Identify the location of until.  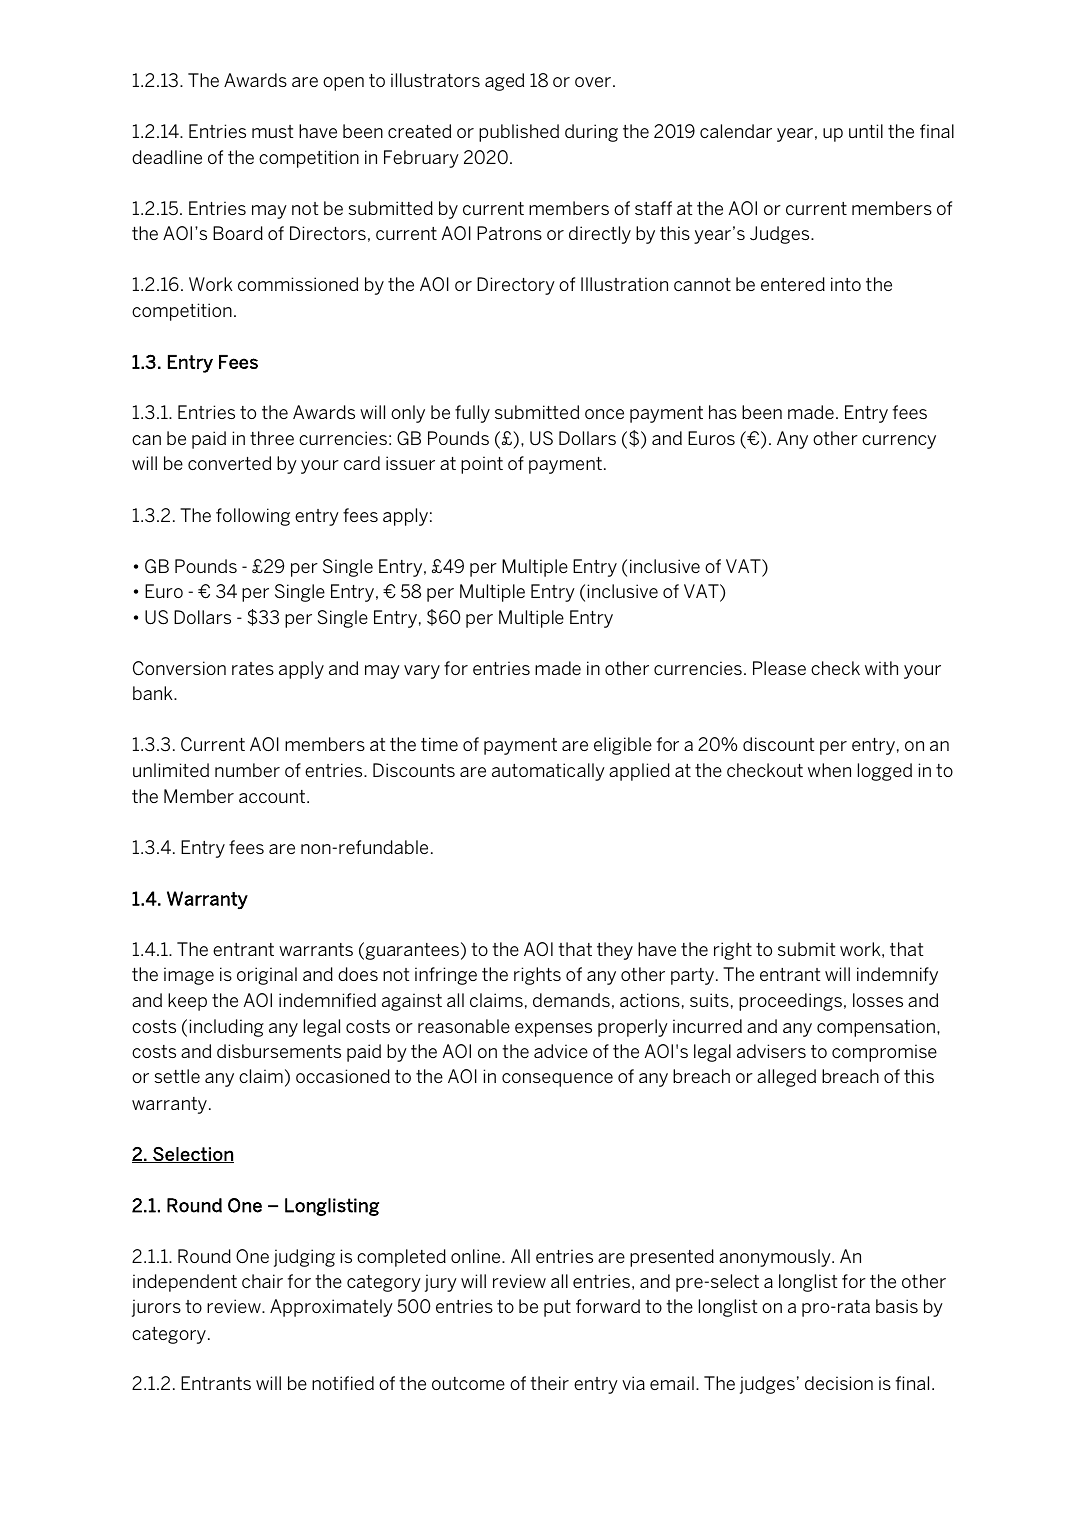
(866, 131).
